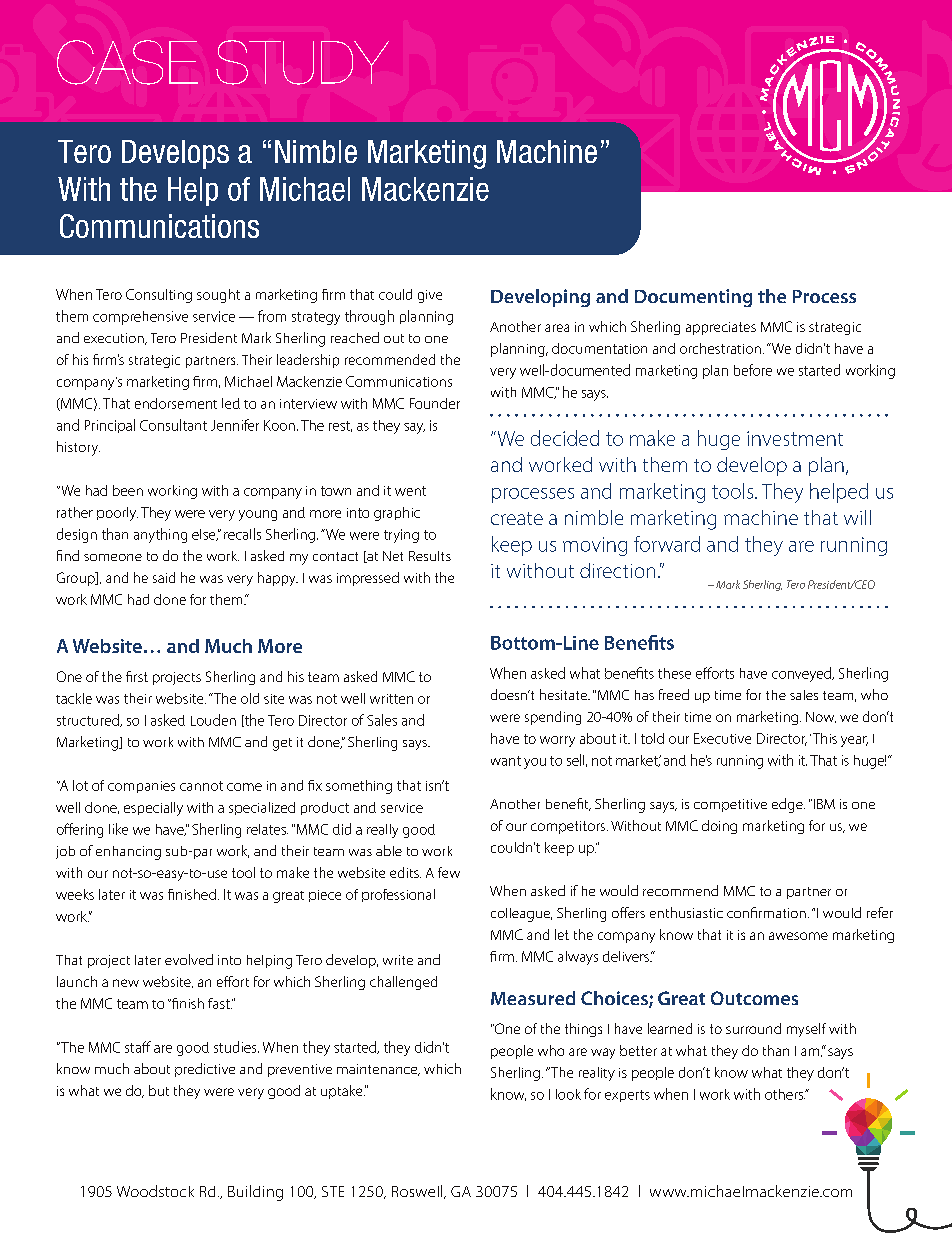 This screenshot has height=1233, width=952. What do you see at coordinates (127, 62) in the screenshot?
I see `CASE` at bounding box center [127, 62].
